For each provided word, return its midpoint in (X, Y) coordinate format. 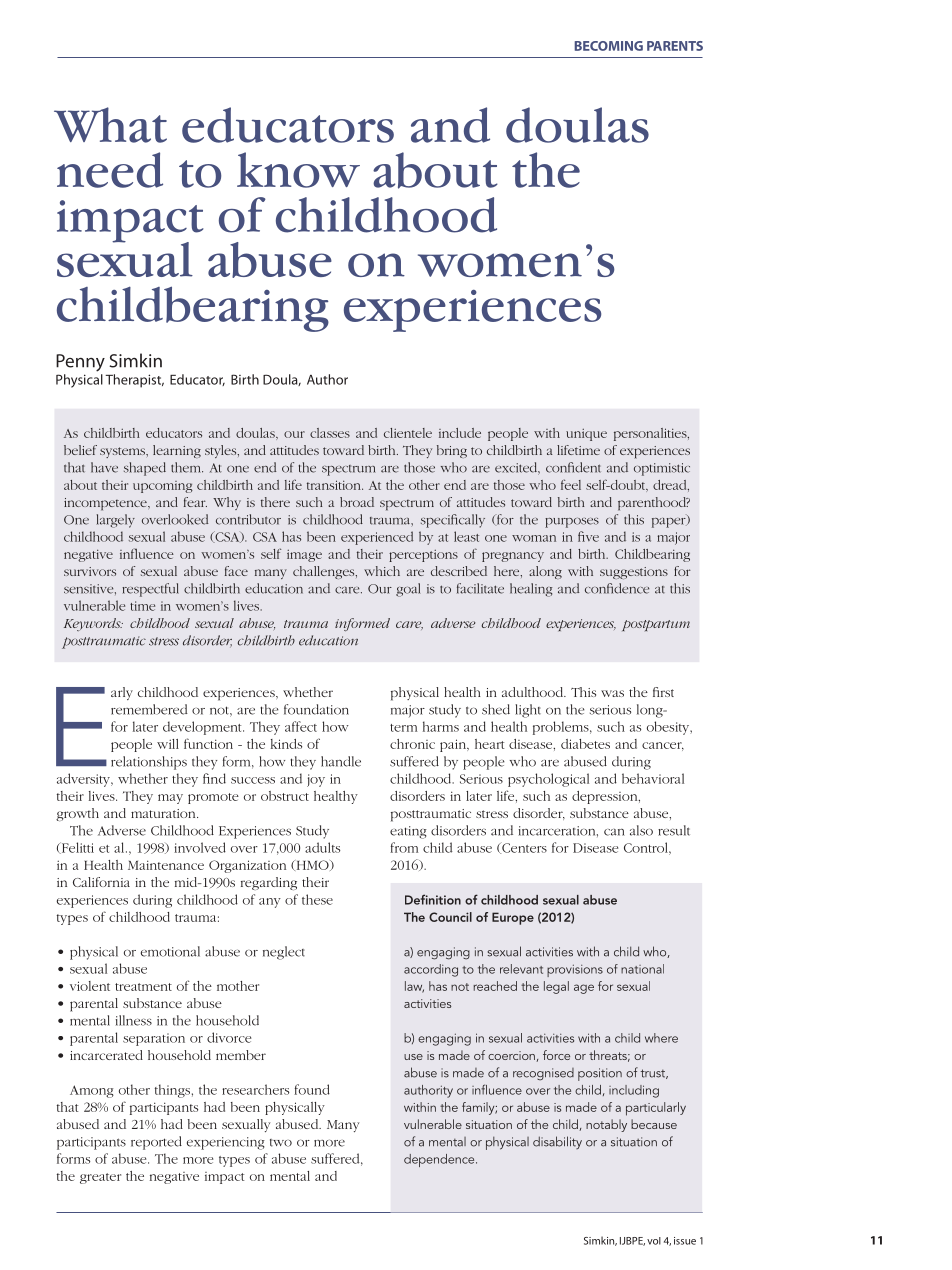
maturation (164, 813)
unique (586, 435)
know (298, 170)
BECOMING (609, 46)
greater (100, 1178)
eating (408, 832)
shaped (145, 469)
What (110, 125)
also (641, 830)
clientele (408, 433)
